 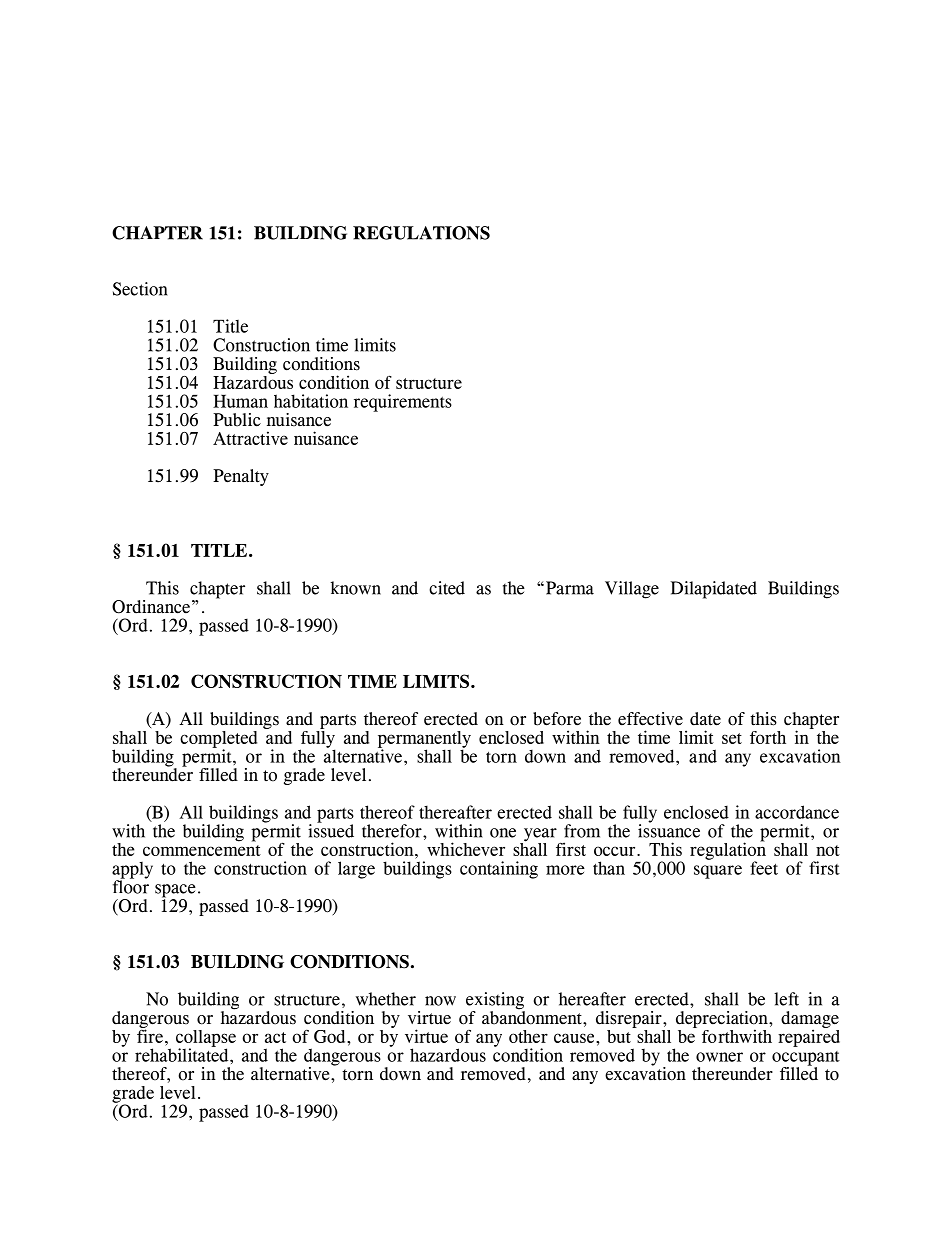 What do you see at coordinates (403, 403) in the screenshot?
I see `requirements` at bounding box center [403, 403].
